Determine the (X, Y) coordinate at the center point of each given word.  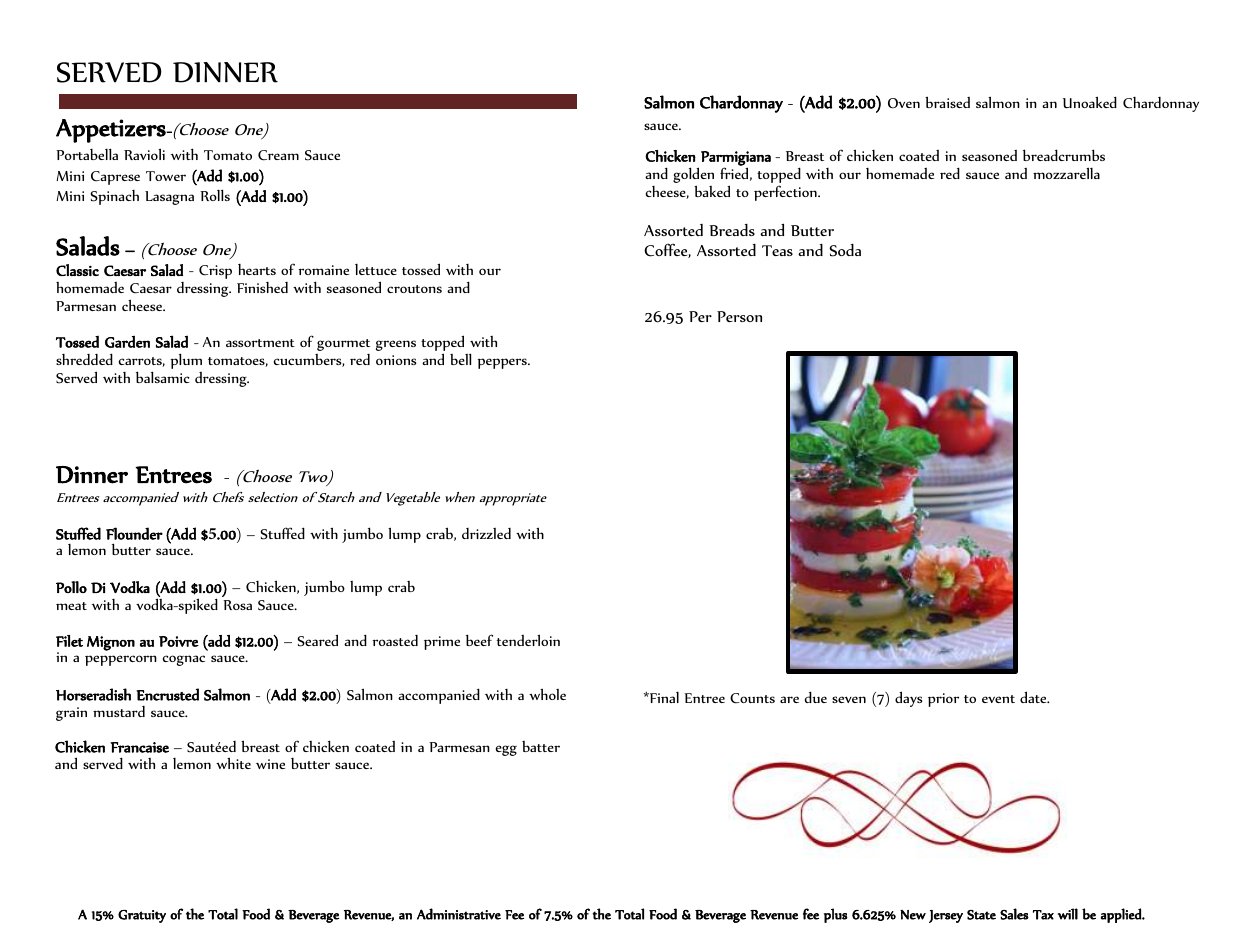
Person (739, 316)
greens (396, 345)
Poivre (179, 641)
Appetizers (112, 131)
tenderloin (528, 640)
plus (836, 915)
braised (947, 102)
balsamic (163, 377)
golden (693, 176)
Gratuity (142, 916)
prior (943, 700)
